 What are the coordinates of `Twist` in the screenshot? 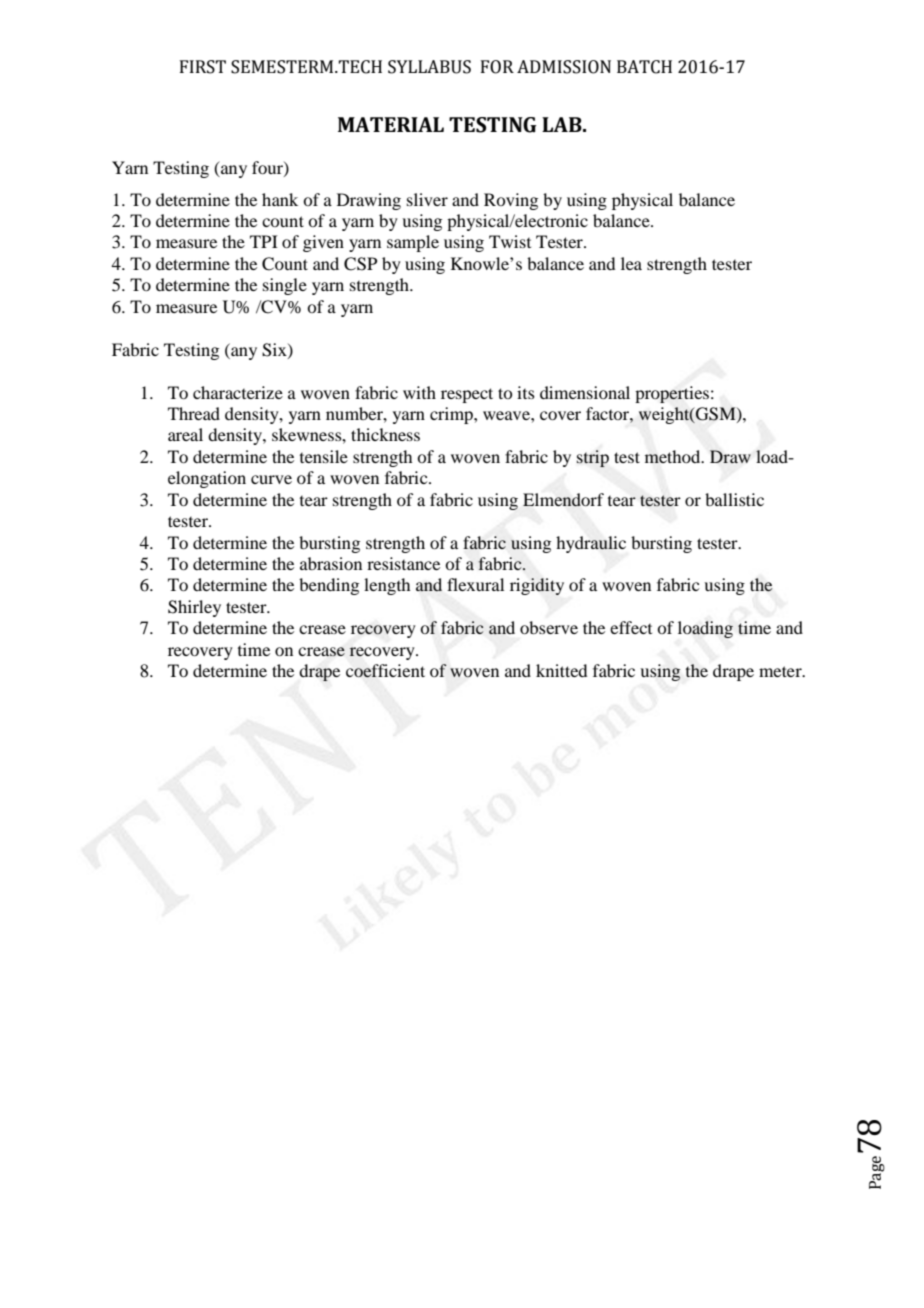 It's located at (510, 241).
